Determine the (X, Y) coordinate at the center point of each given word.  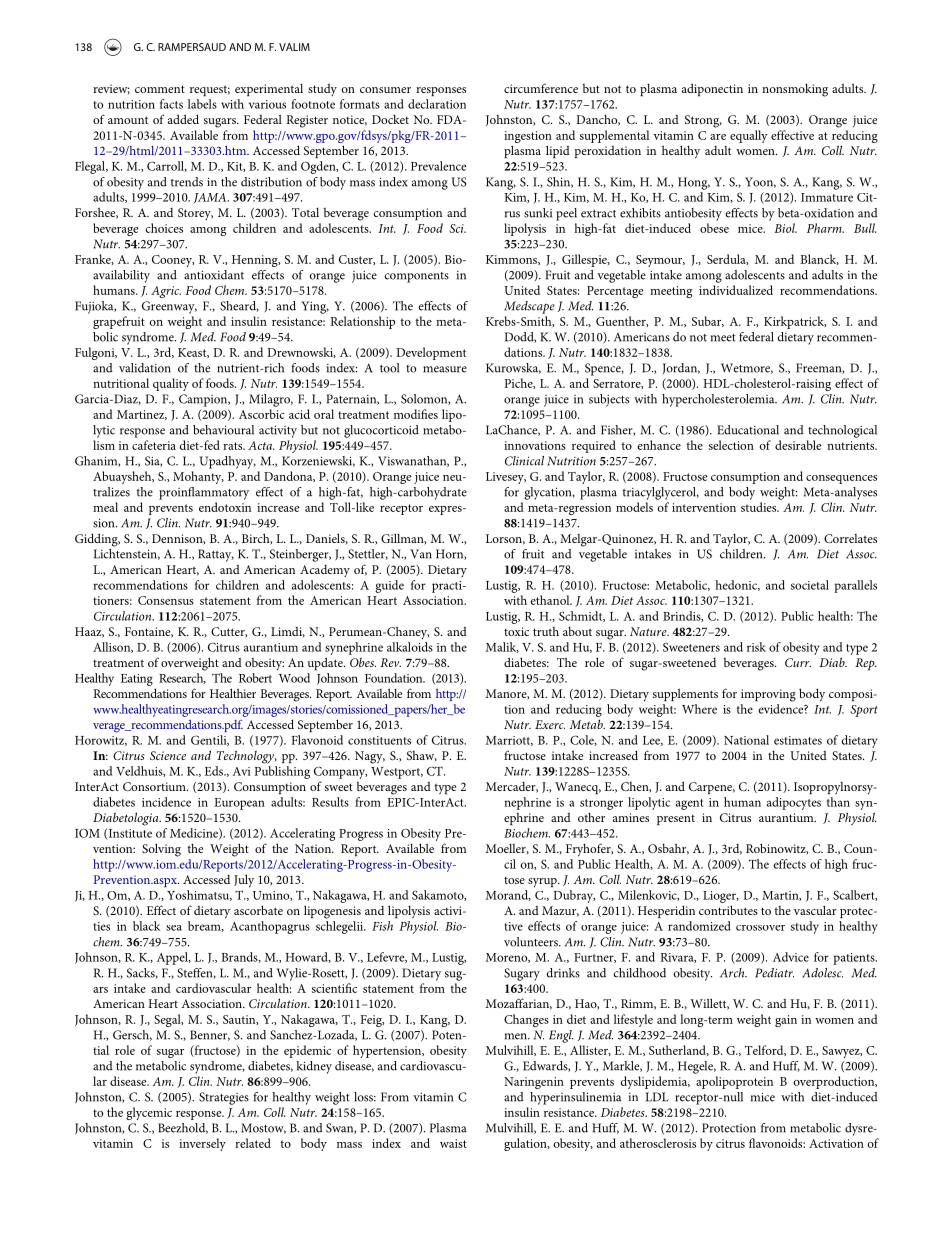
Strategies (224, 1098)
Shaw (422, 756)
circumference (541, 88)
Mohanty (198, 477)
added (183, 119)
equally (749, 136)
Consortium (155, 786)
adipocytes (794, 803)
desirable (798, 445)
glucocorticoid (381, 431)
